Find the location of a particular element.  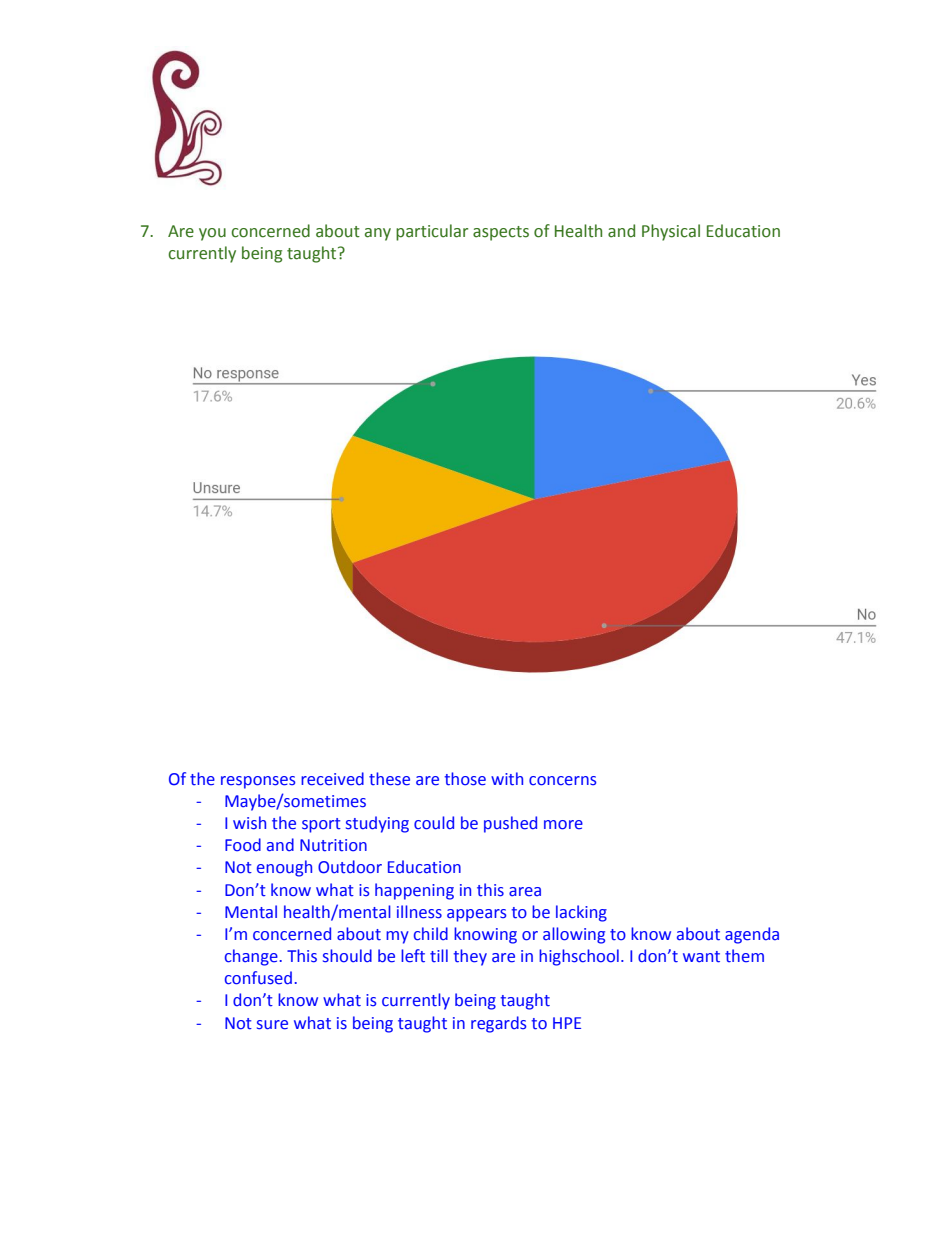

you is located at coordinates (212, 234).
